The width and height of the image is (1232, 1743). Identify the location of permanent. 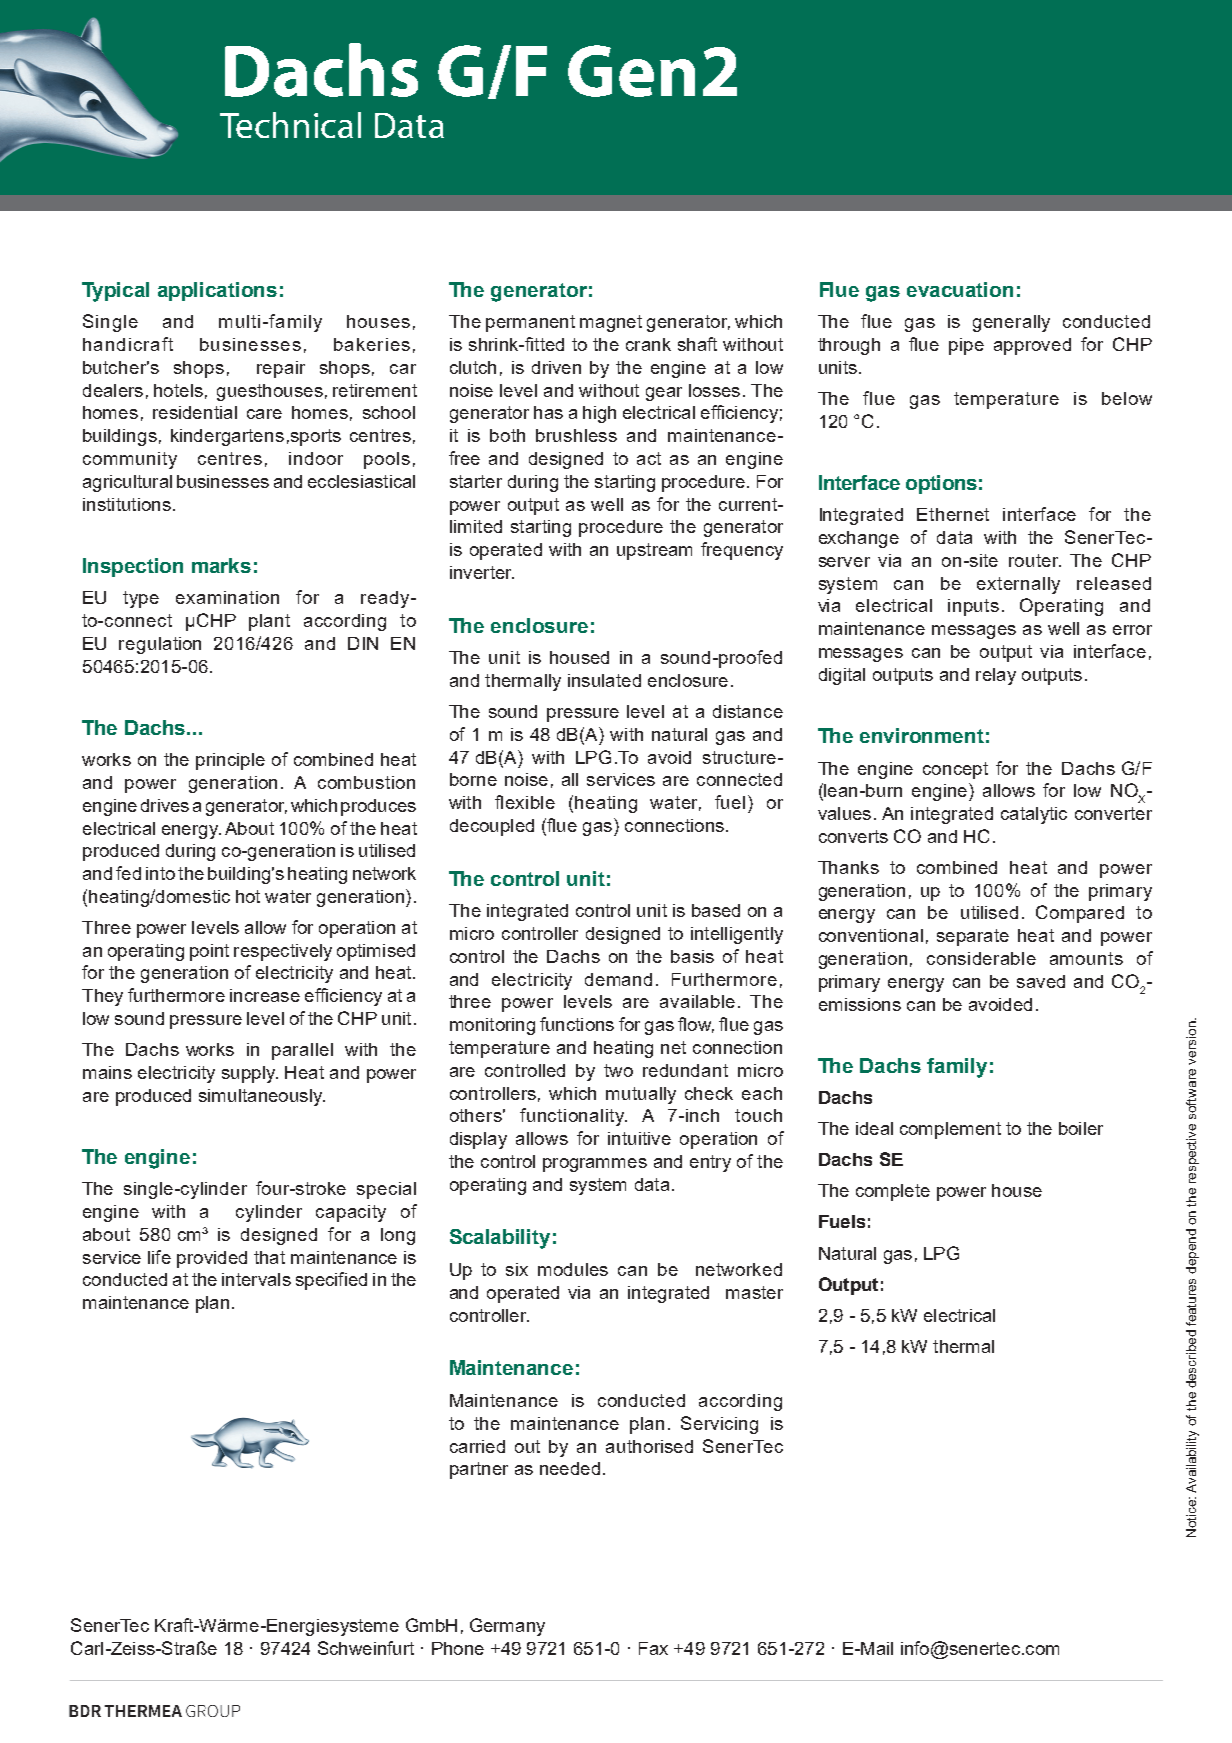
(530, 323).
